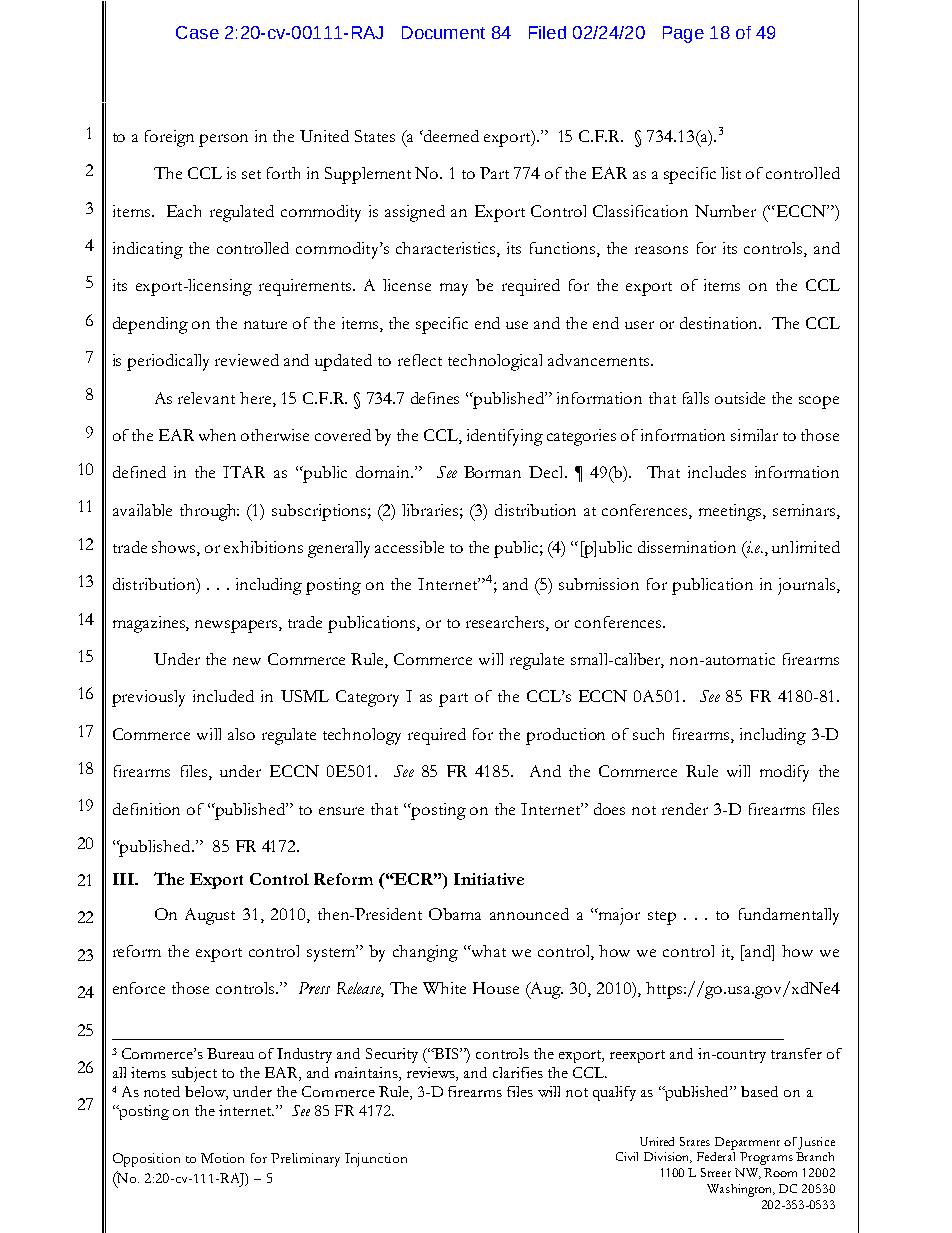 This screenshot has width=952, height=1233. What do you see at coordinates (197, 32) in the screenshot?
I see `Case` at bounding box center [197, 32].
